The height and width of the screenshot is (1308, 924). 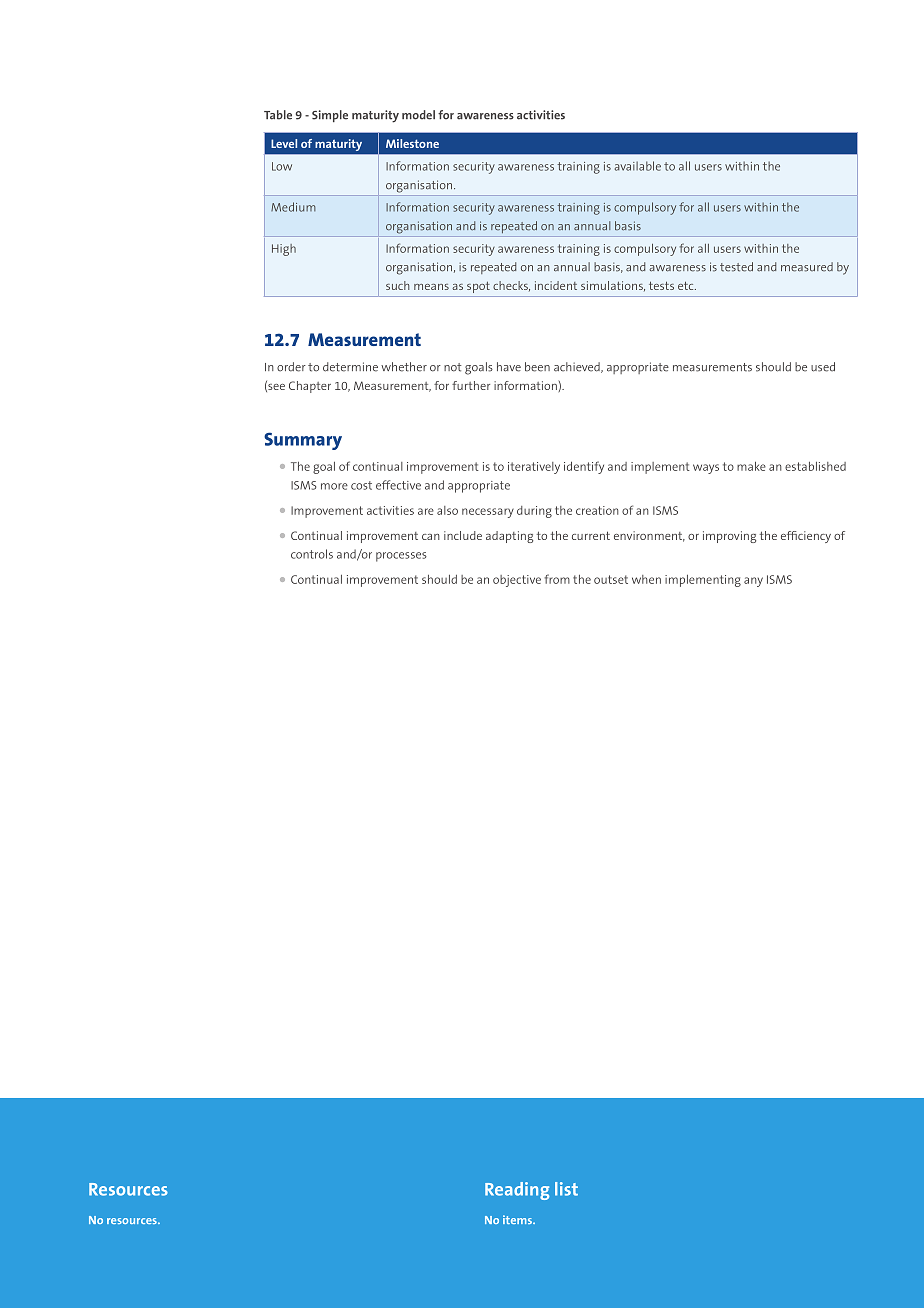 I want to click on any, so click(x=753, y=582).
